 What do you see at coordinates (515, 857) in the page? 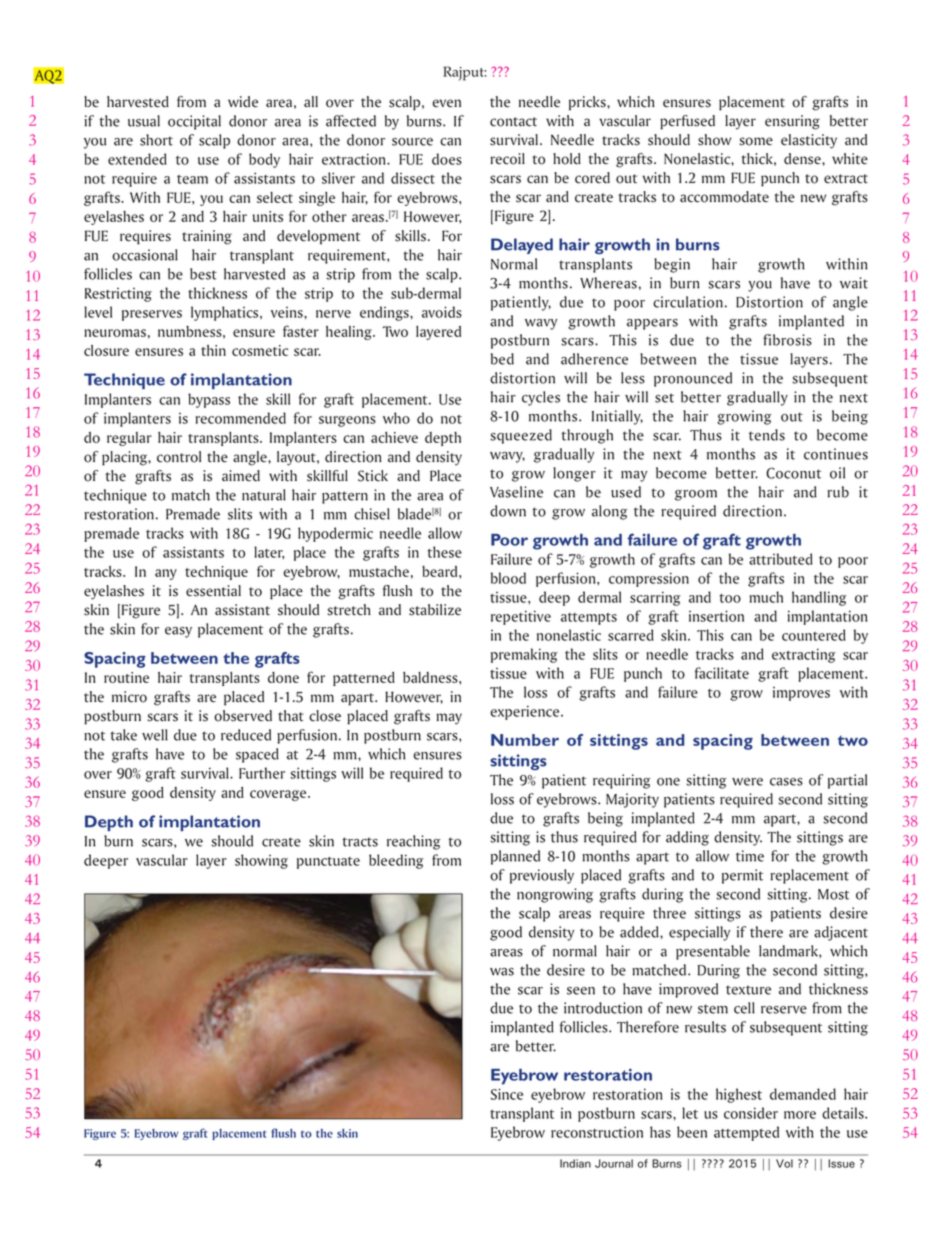
I see `planned` at bounding box center [515, 857].
